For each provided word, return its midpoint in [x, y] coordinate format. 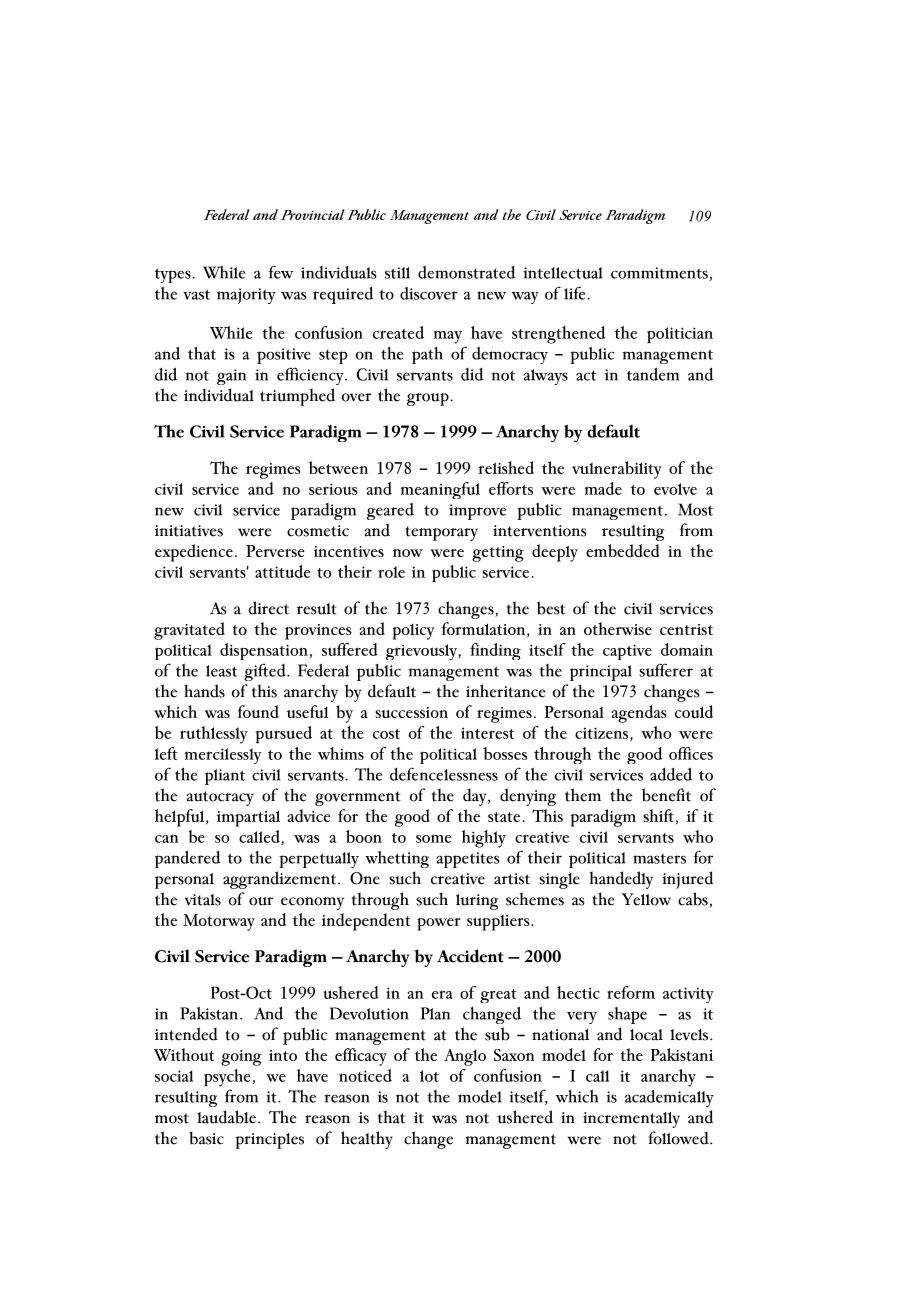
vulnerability [617, 470]
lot [429, 1076]
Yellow [646, 899]
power [439, 924]
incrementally [631, 1120]
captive [627, 652]
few [281, 272]
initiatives [189, 531]
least [221, 671]
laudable [226, 1117]
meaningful [440, 490]
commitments [659, 273]
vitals [203, 900]
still [397, 273]
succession [411, 712]
